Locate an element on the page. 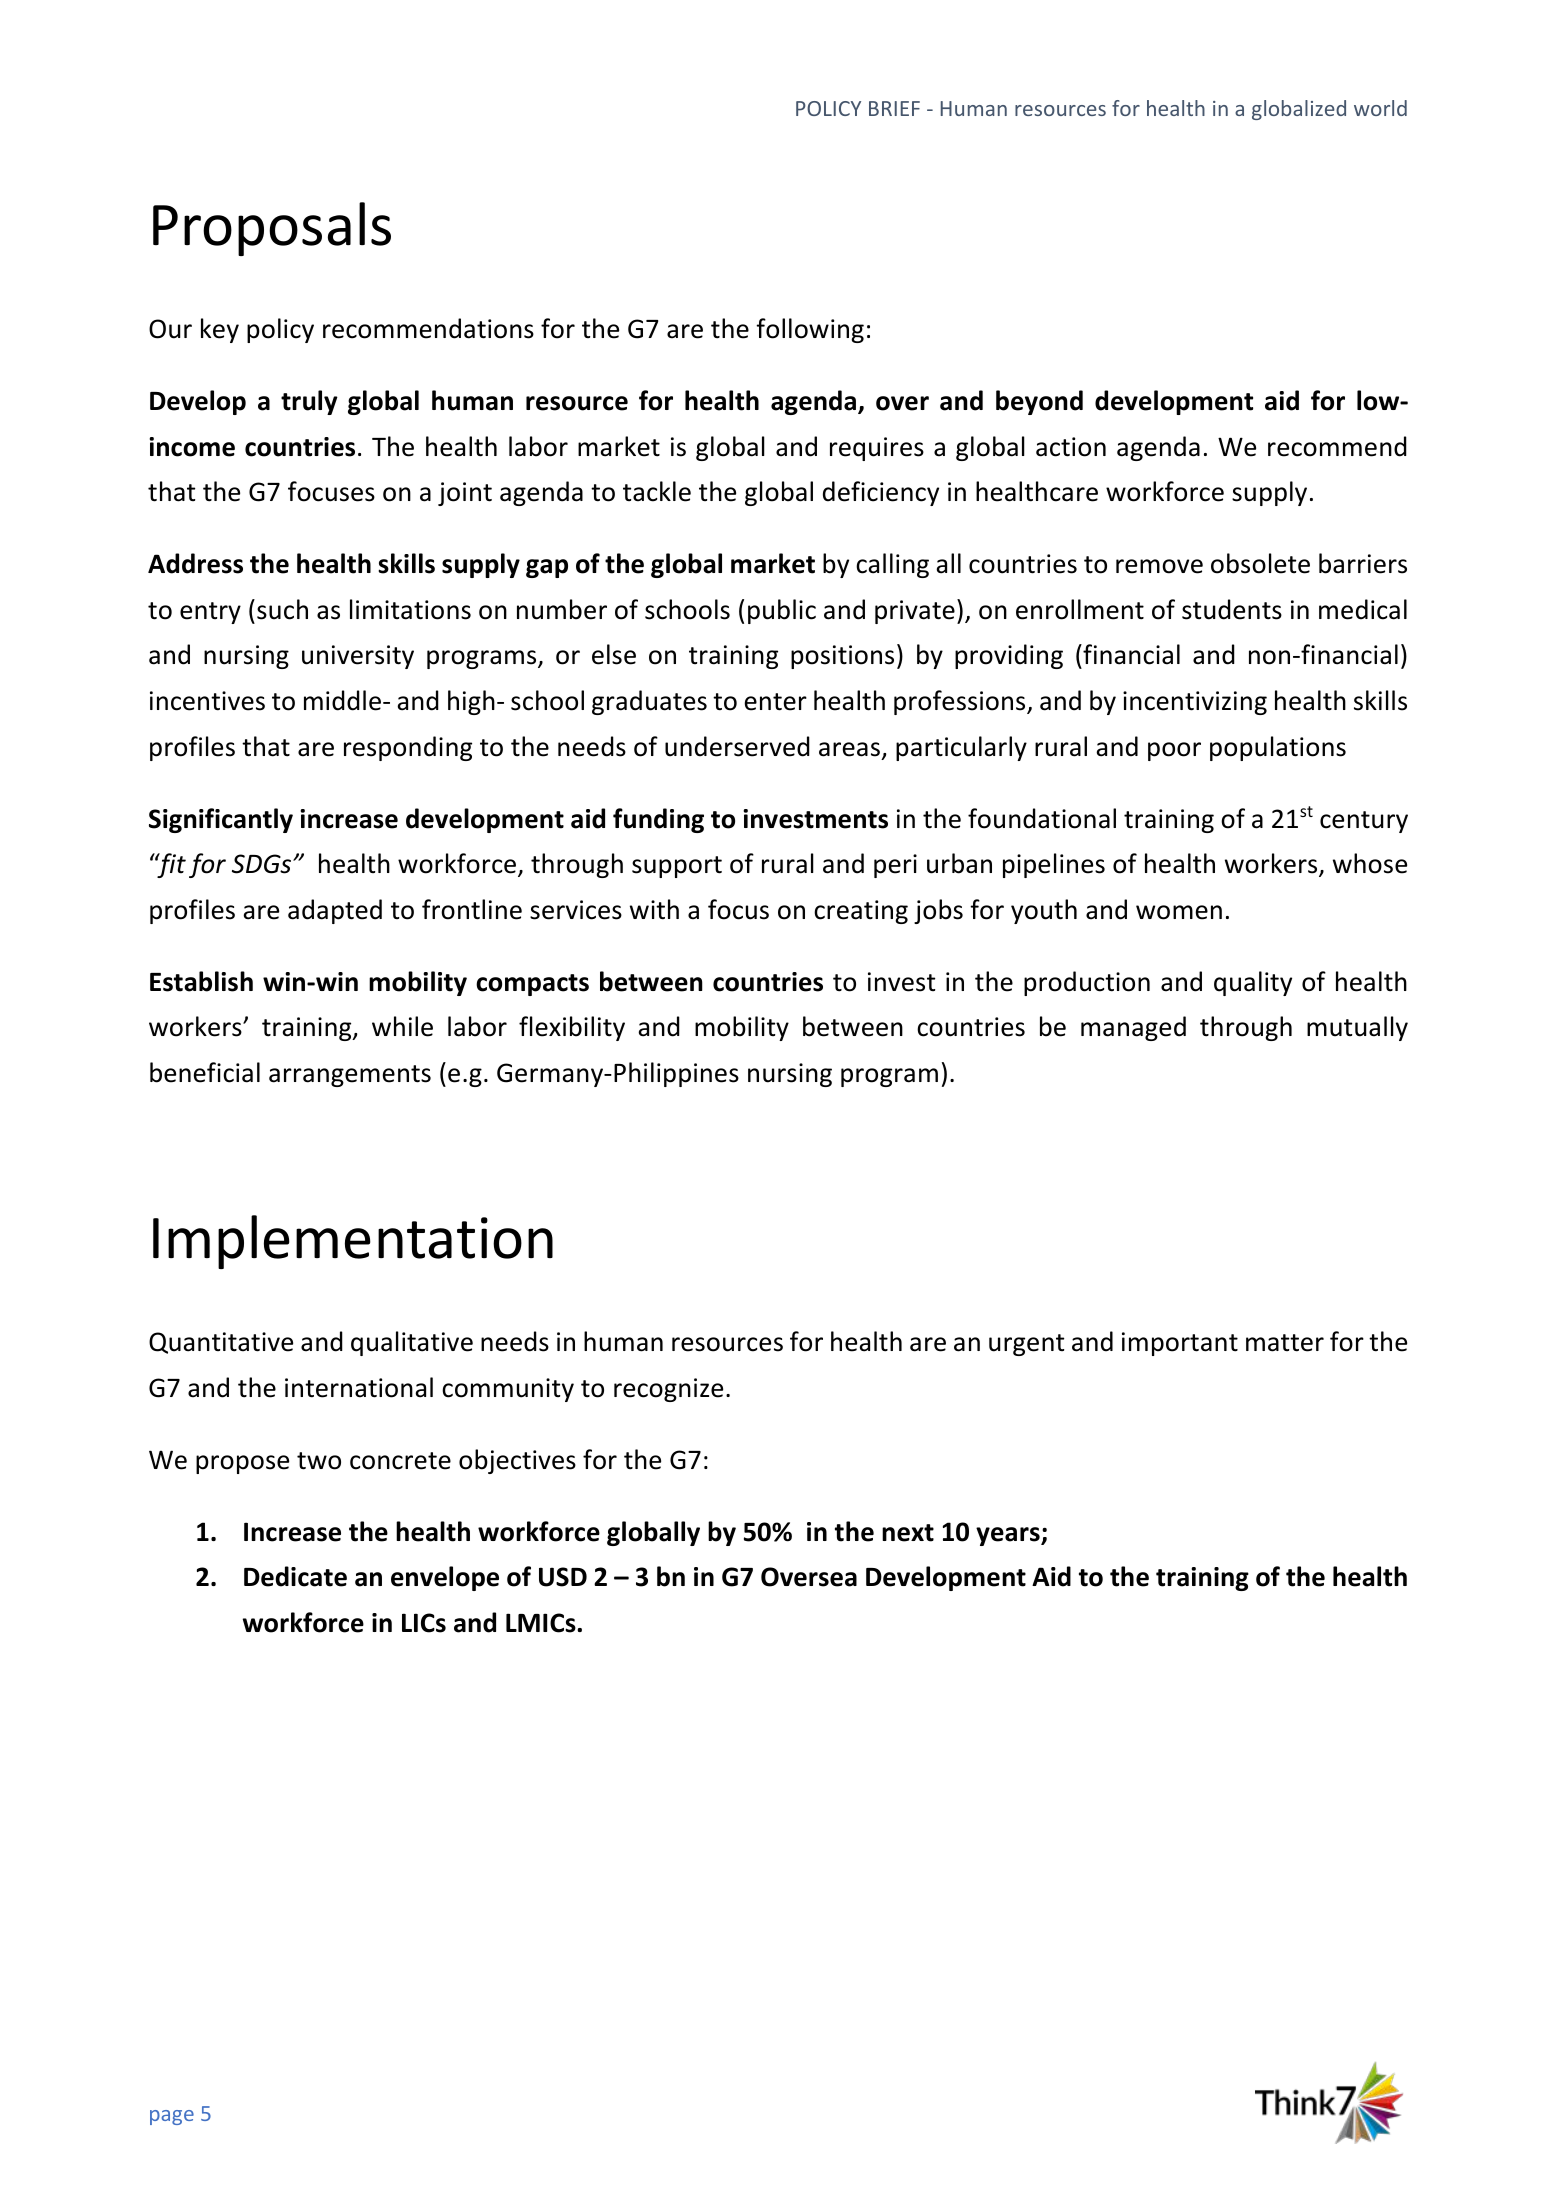 This document has height=2202, width=1557. arrangements is located at coordinates (350, 1076).
